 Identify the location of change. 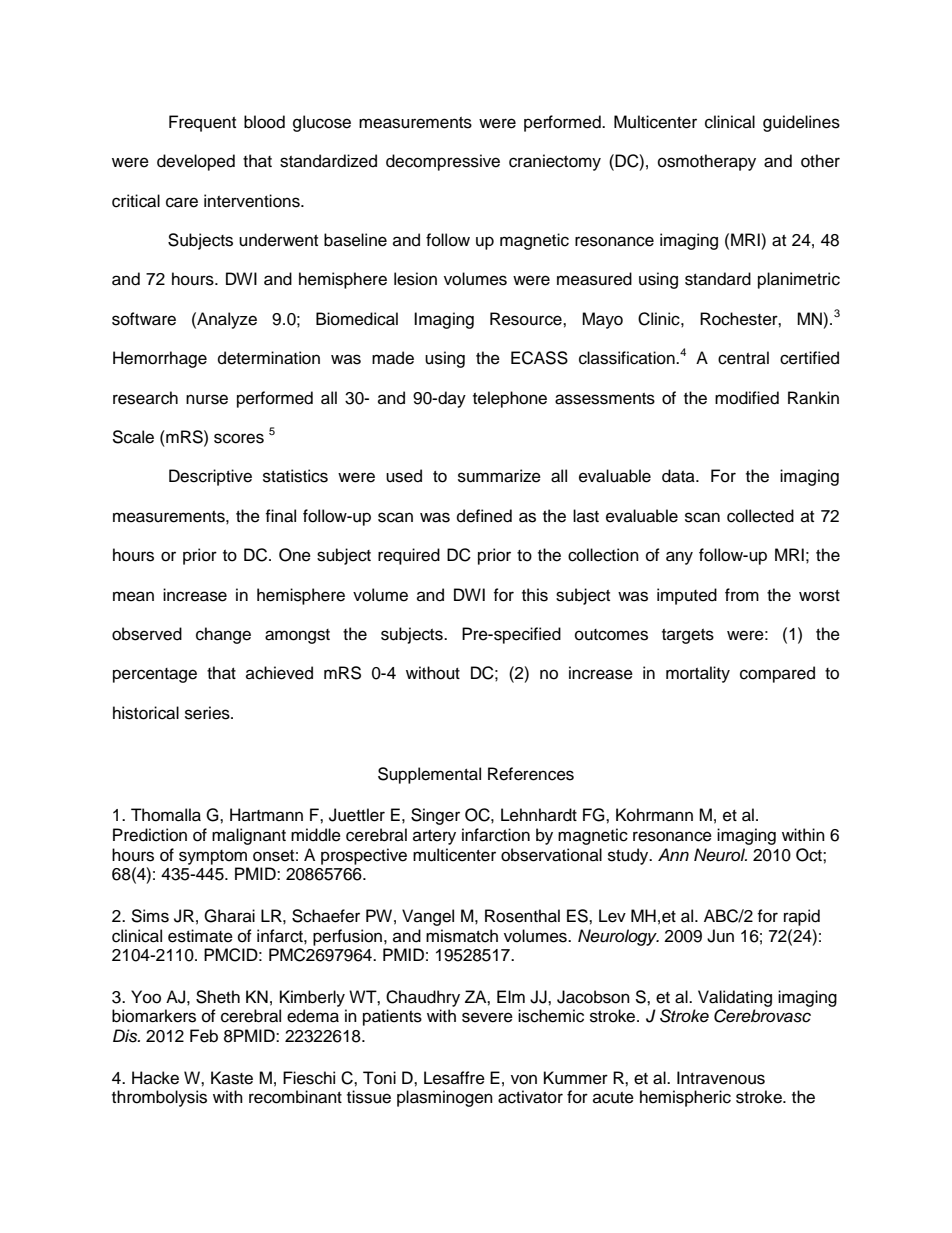
(223, 635).
